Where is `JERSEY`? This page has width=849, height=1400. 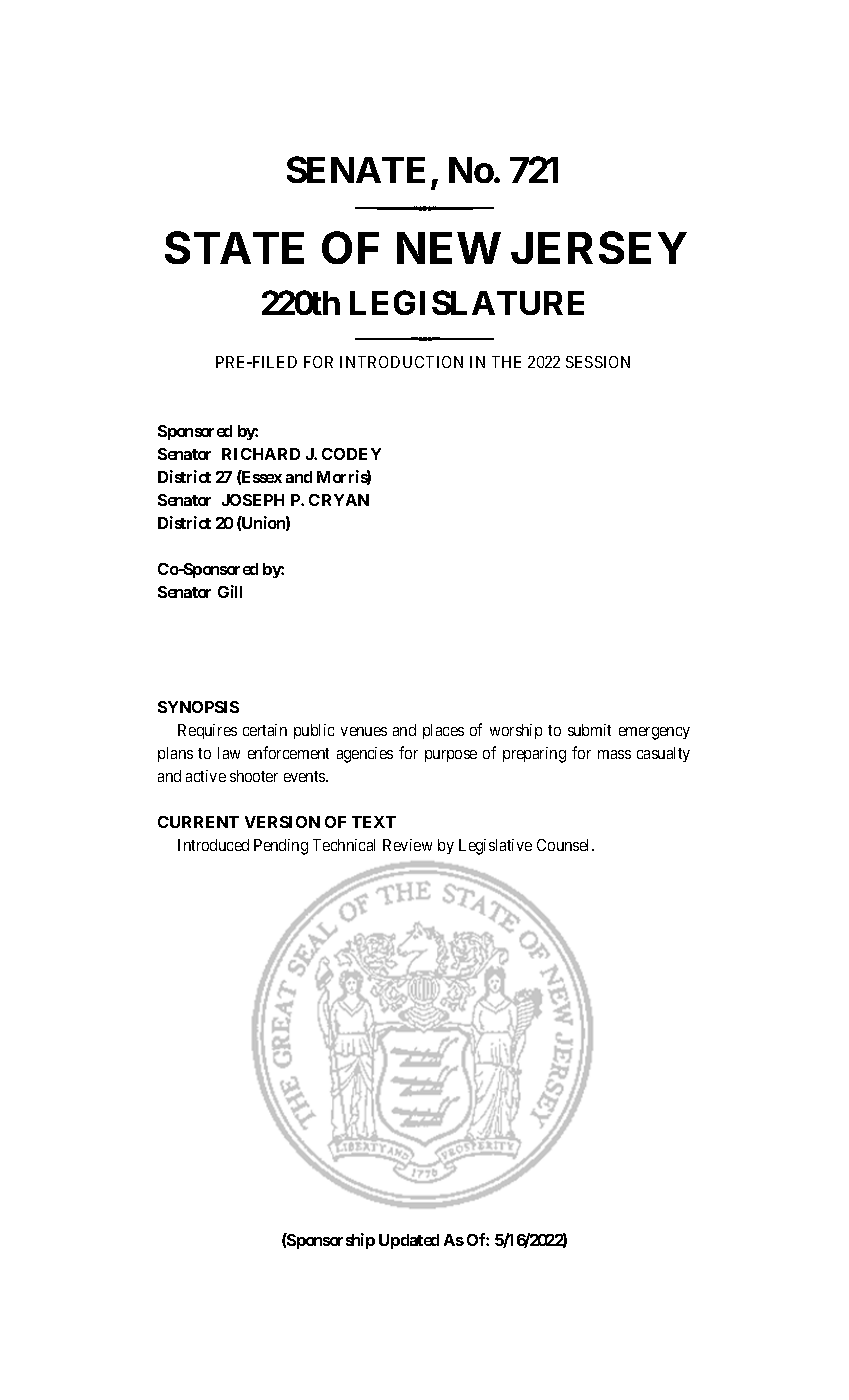 JERSEY is located at coordinates (599, 247).
